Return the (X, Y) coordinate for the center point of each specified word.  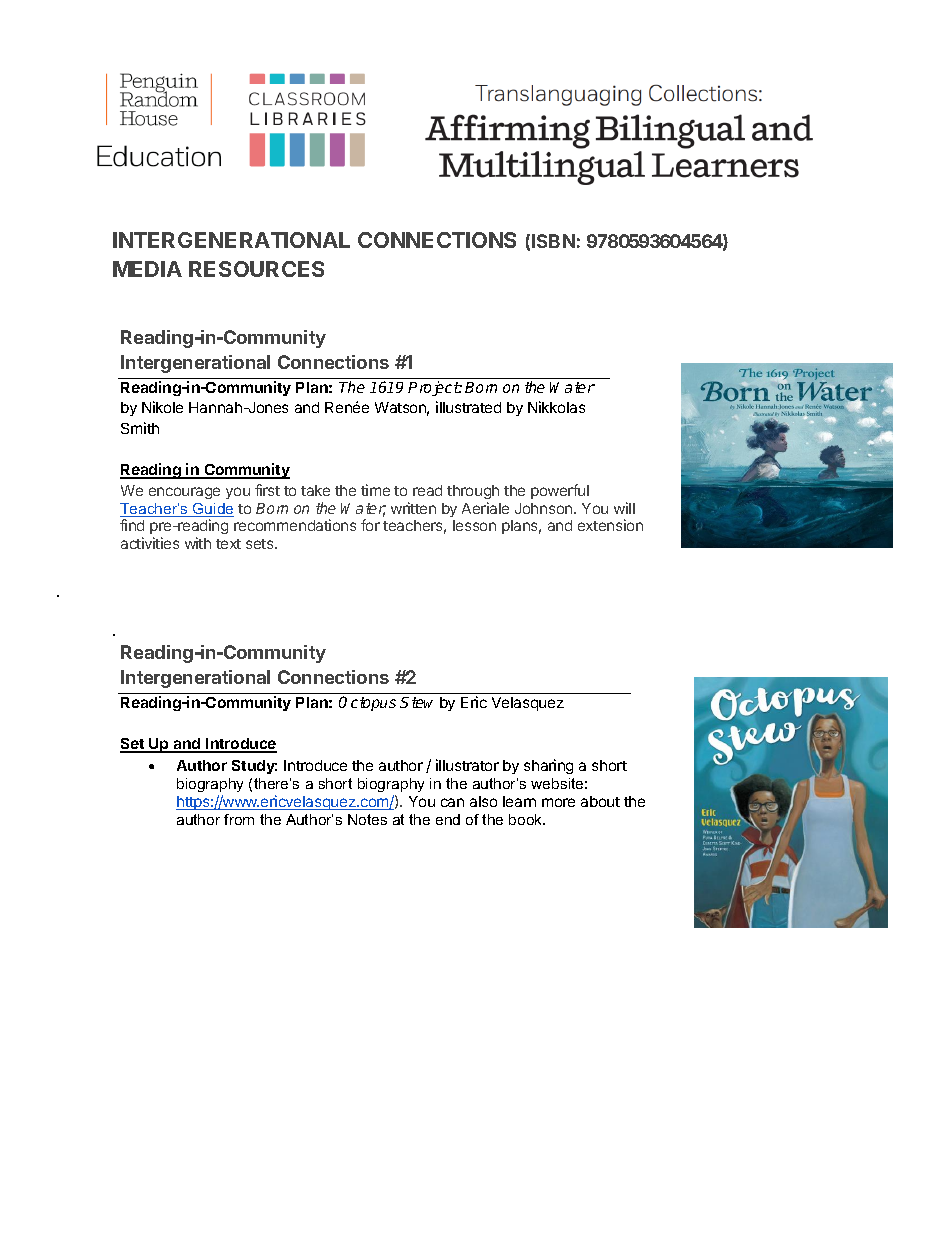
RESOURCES (256, 269)
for (370, 525)
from (239, 819)
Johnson (545, 508)
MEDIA (147, 269)
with (198, 543)
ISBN (553, 241)
